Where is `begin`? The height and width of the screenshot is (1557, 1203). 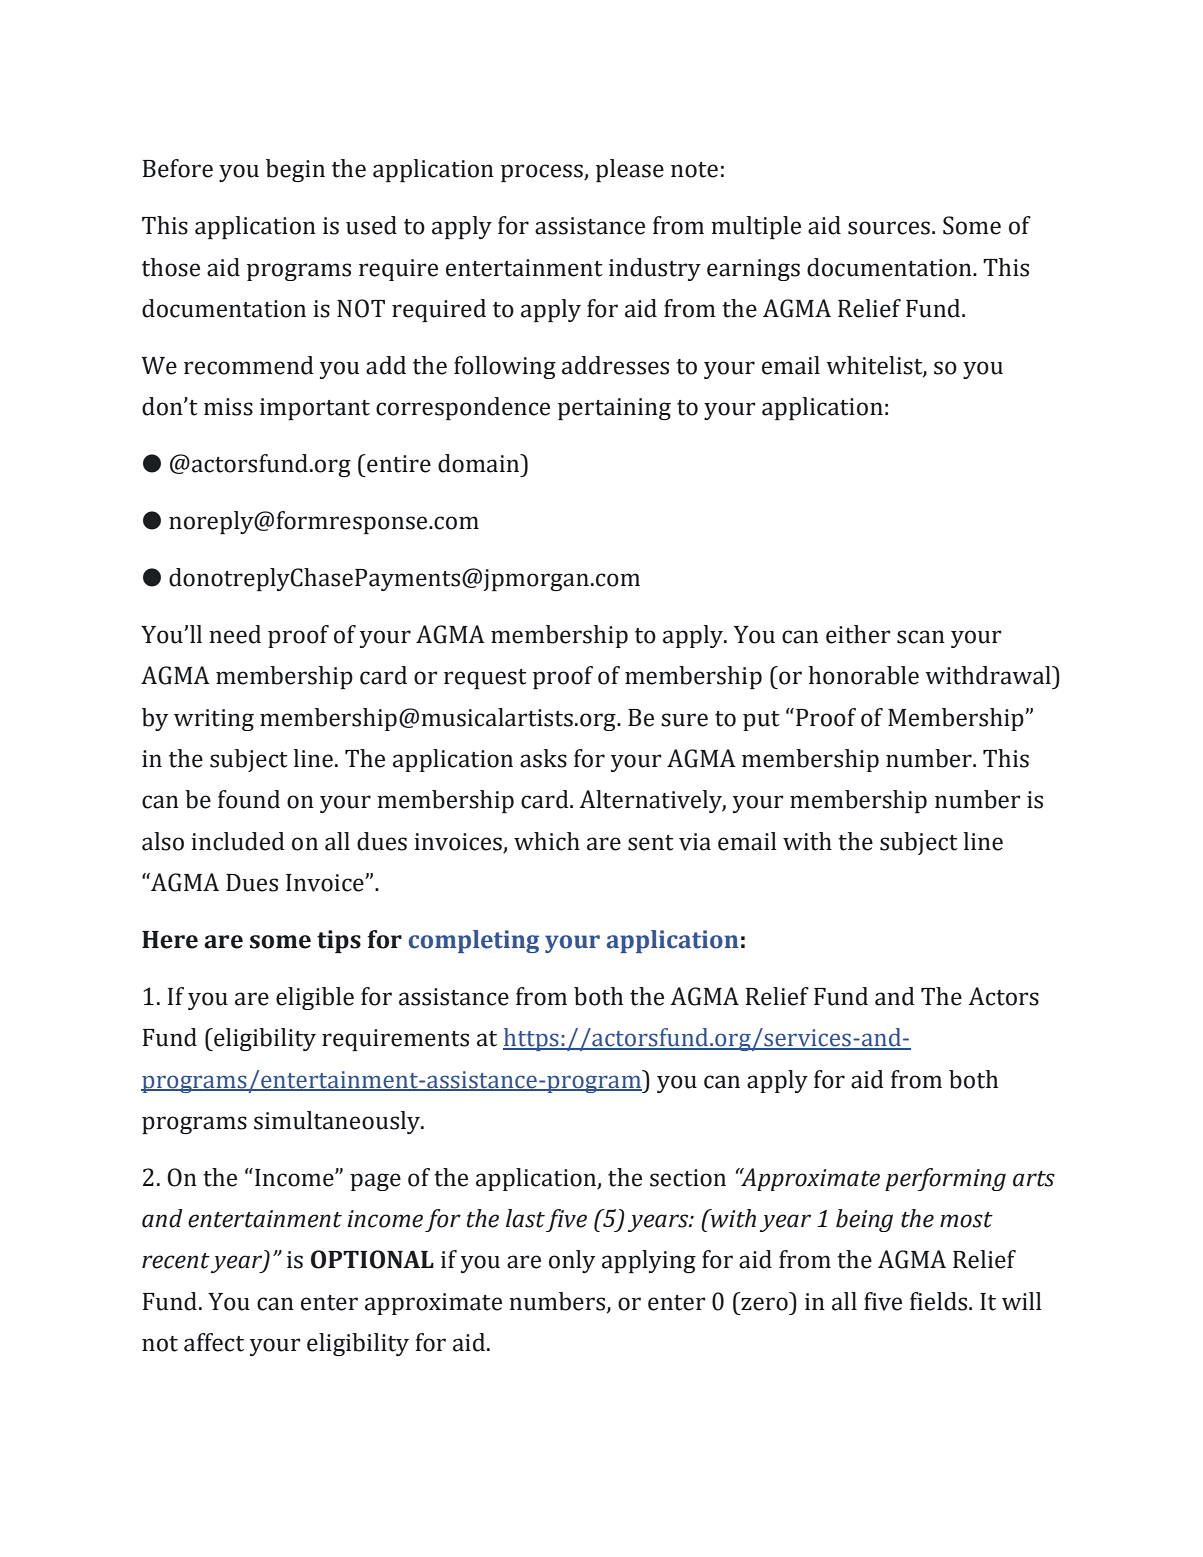 begin is located at coordinates (295, 170).
